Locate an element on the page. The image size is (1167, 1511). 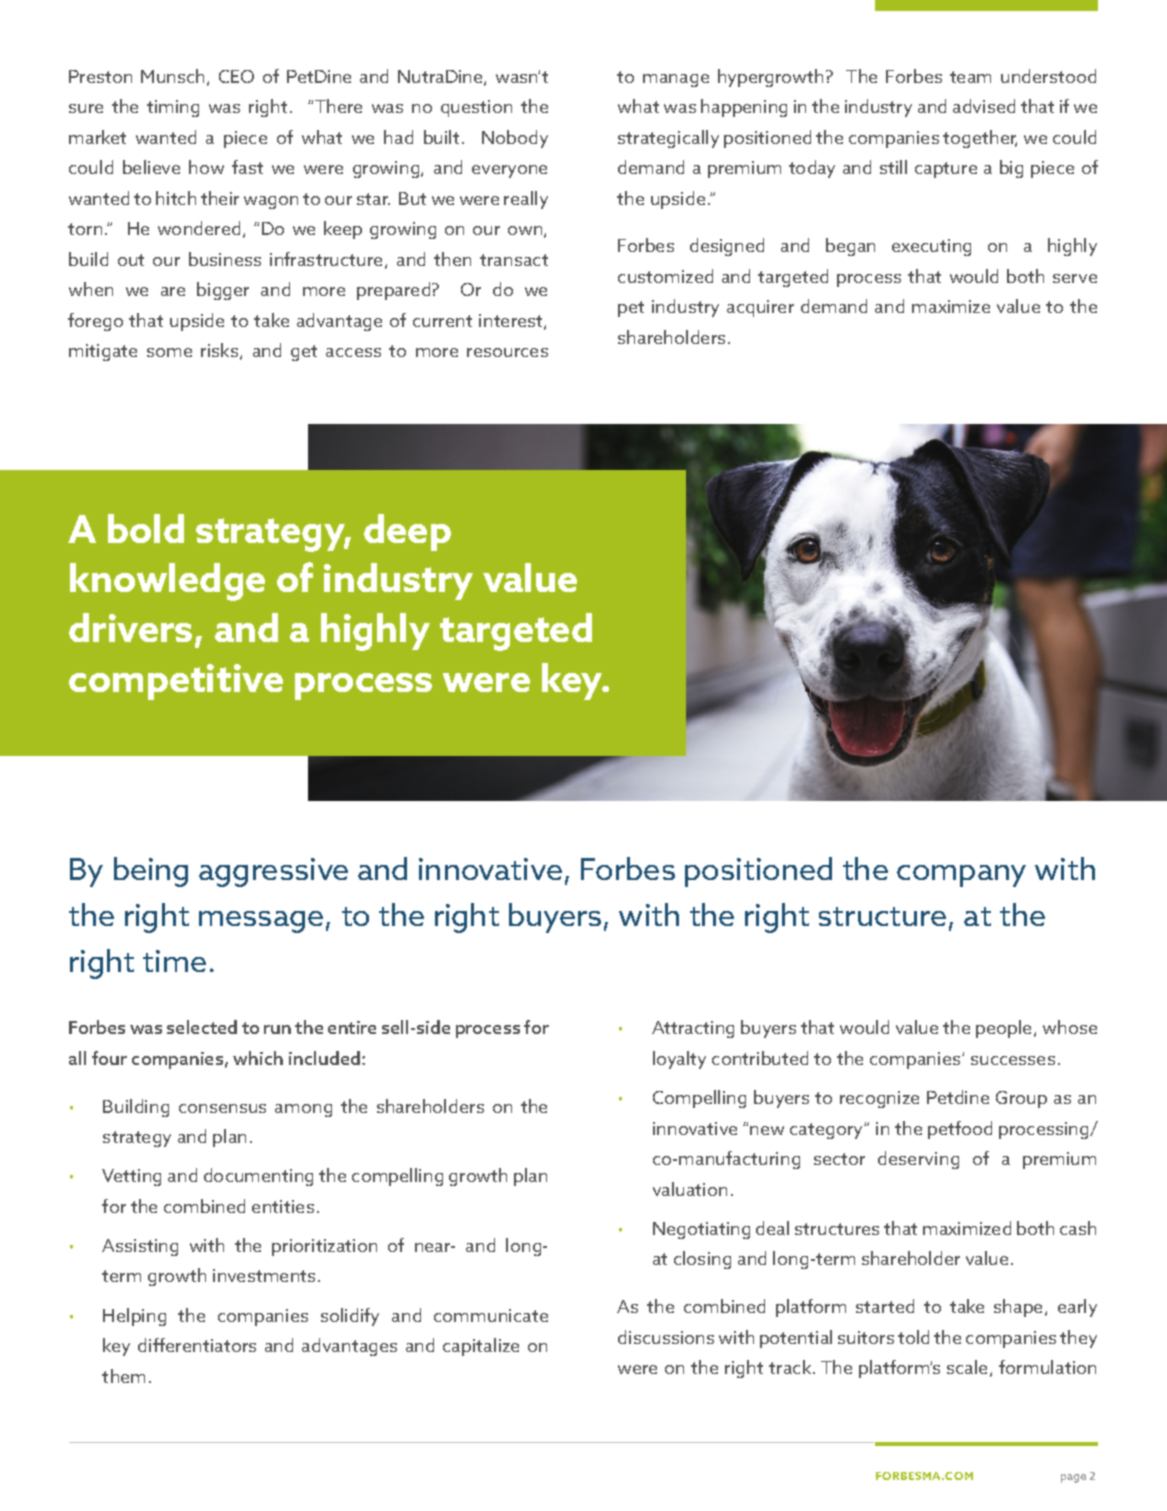
selected is located at coordinates (202, 1027).
